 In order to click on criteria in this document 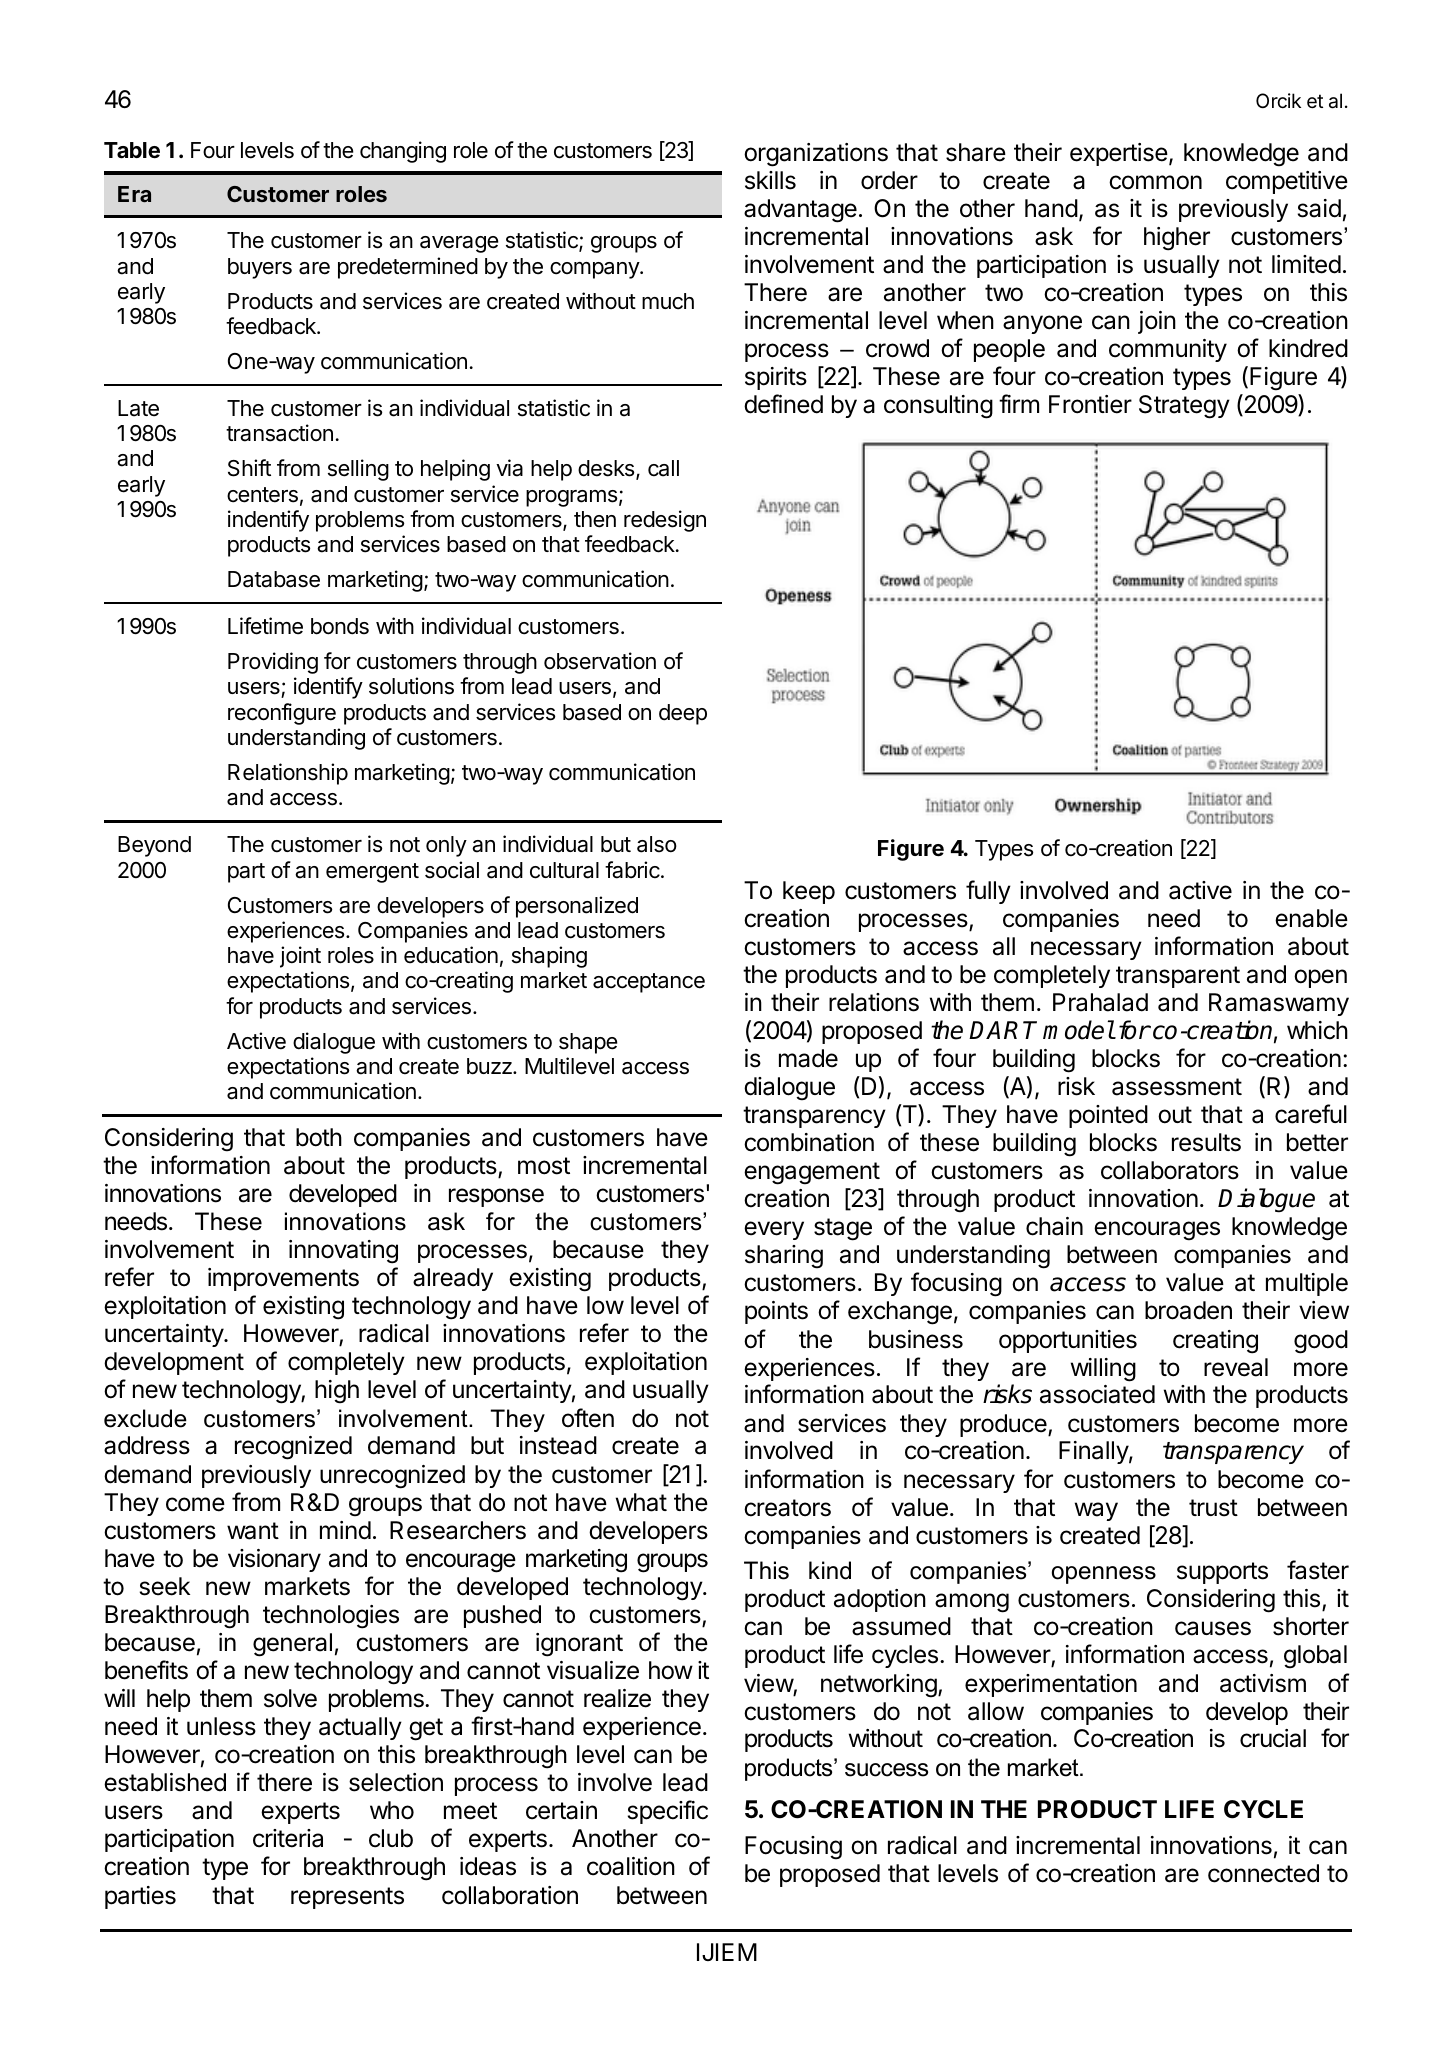, I will do `click(288, 1838)`.
